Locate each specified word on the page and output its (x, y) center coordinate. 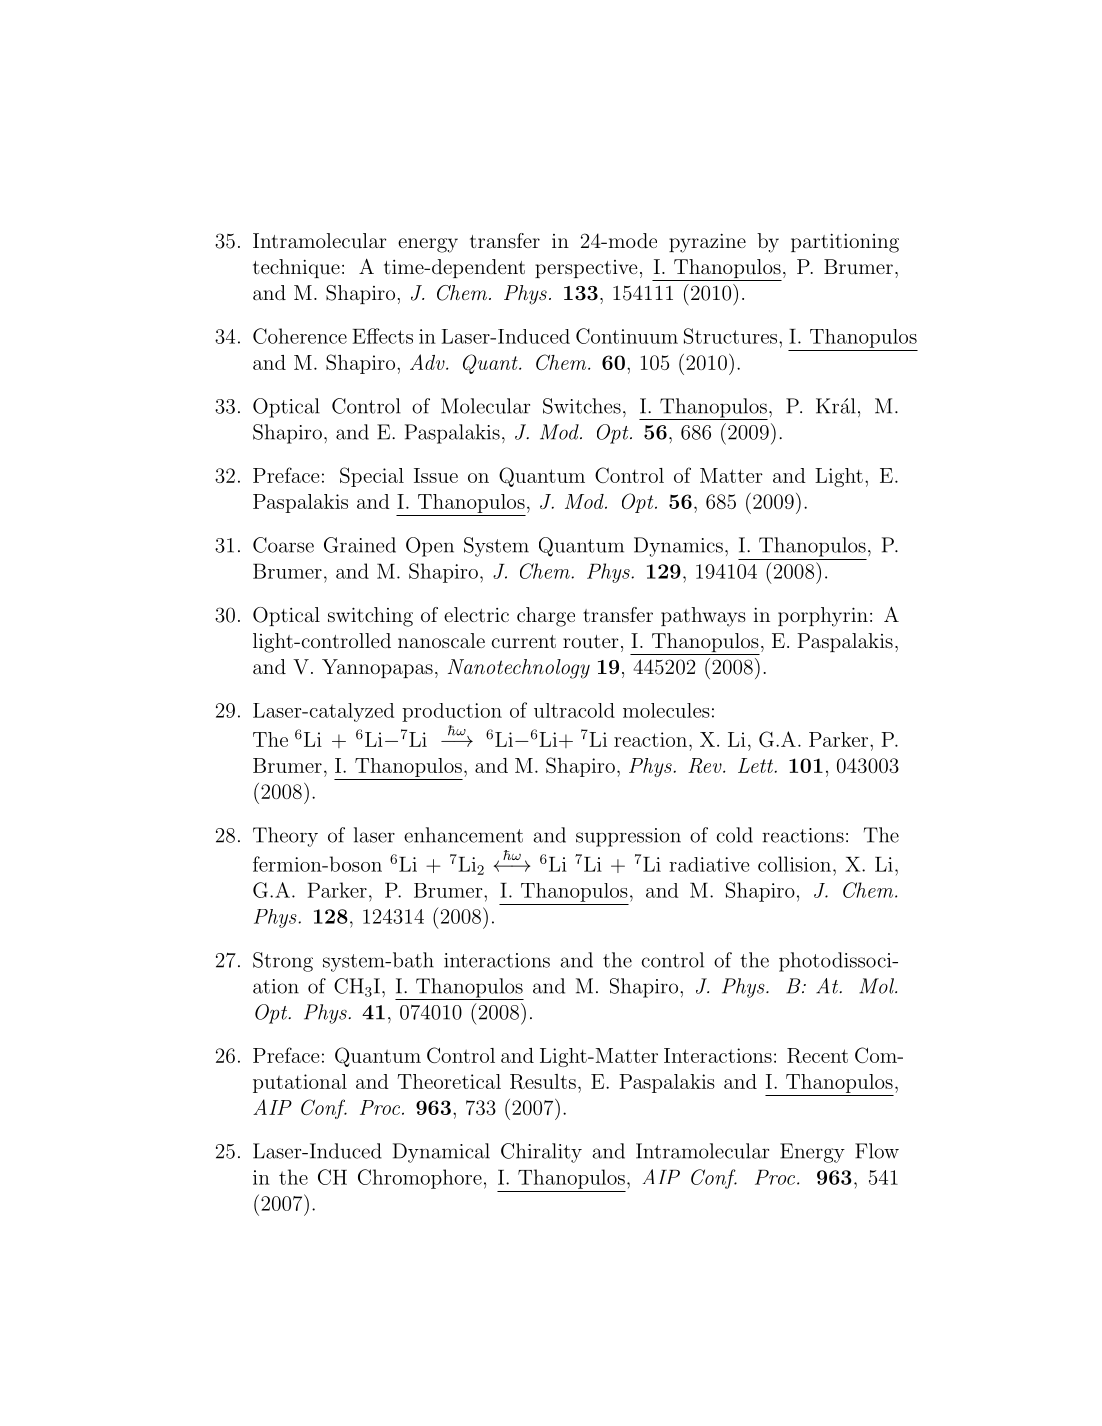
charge (546, 617)
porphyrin (823, 617)
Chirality (541, 1153)
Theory (285, 837)
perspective (586, 269)
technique (296, 268)
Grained (360, 545)
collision (794, 864)
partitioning (845, 243)
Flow (877, 1151)
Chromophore (420, 1179)
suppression (628, 837)
